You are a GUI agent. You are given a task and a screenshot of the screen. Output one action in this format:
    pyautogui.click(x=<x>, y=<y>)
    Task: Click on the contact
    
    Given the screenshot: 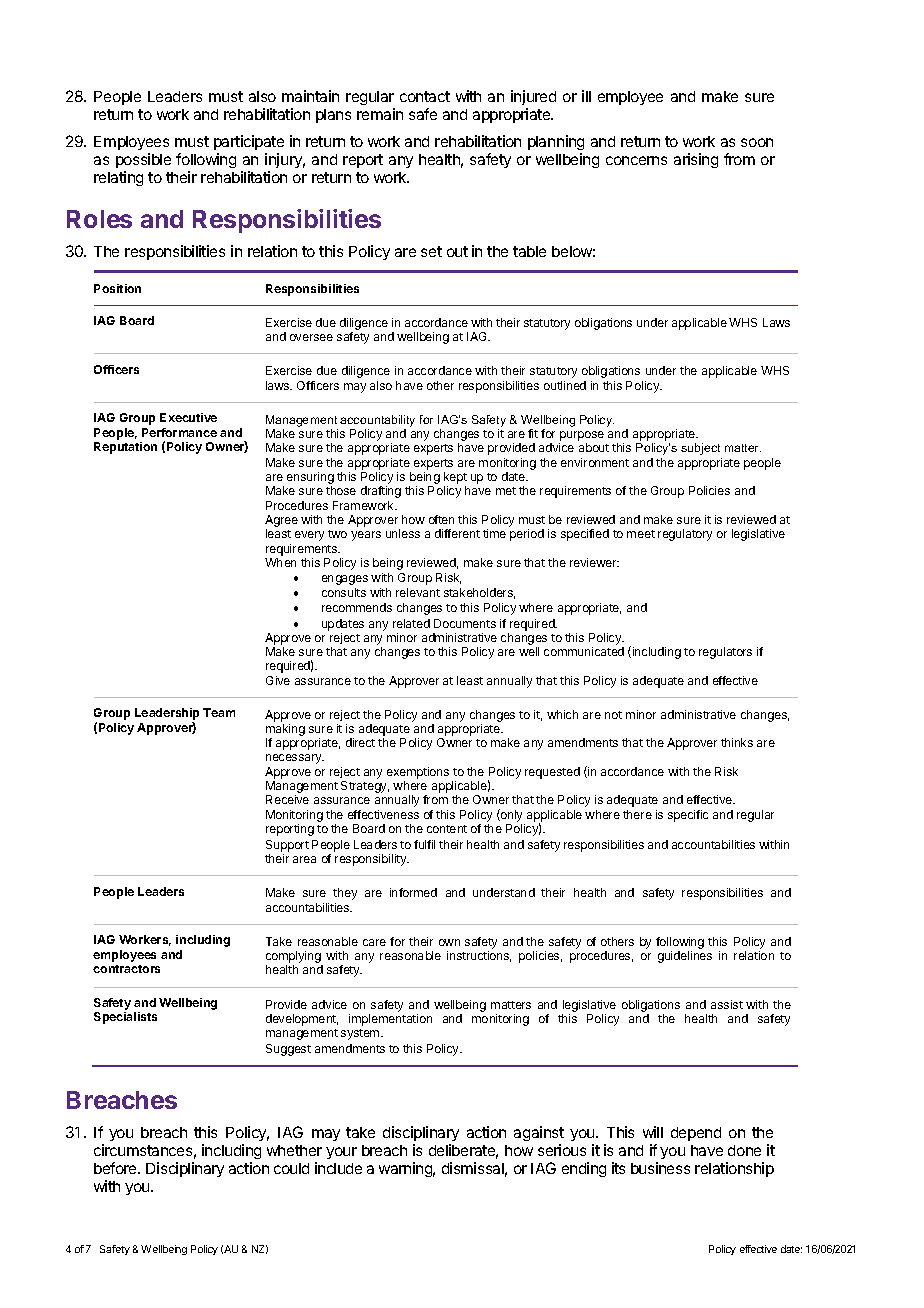 What is the action you would take?
    pyautogui.click(x=425, y=96)
